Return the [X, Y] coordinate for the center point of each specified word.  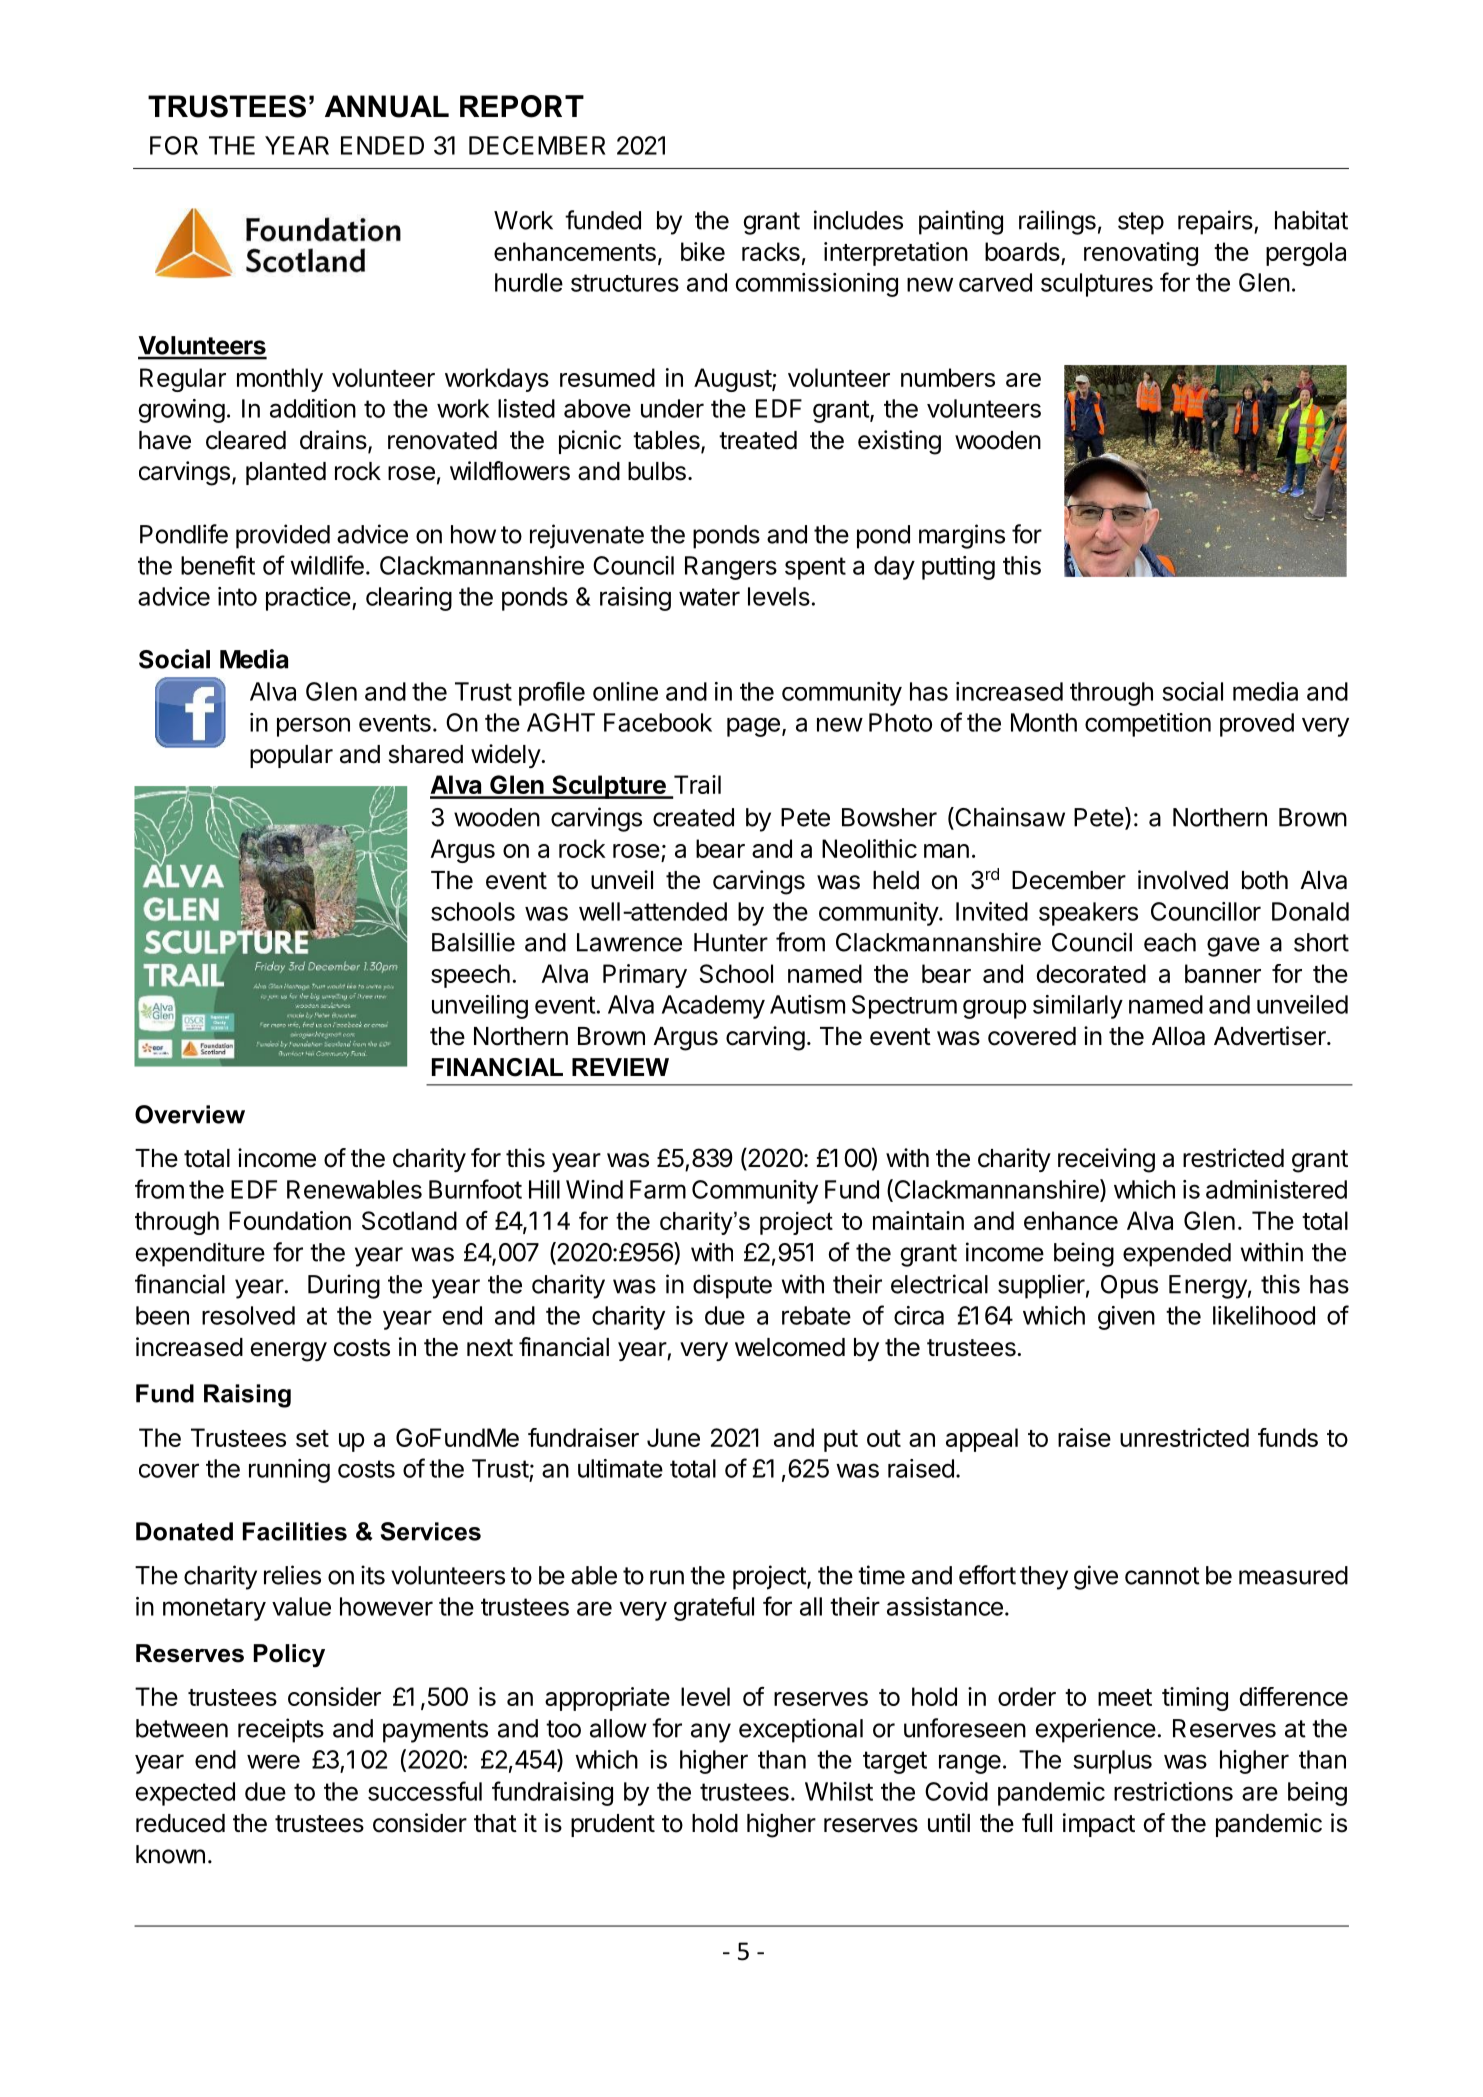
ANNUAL [387, 106]
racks [771, 251]
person [313, 727]
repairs [1216, 222]
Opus [1129, 1287]
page [753, 727]
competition [1148, 725]
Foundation [290, 1220]
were [273, 1761]
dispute [732, 1286]
